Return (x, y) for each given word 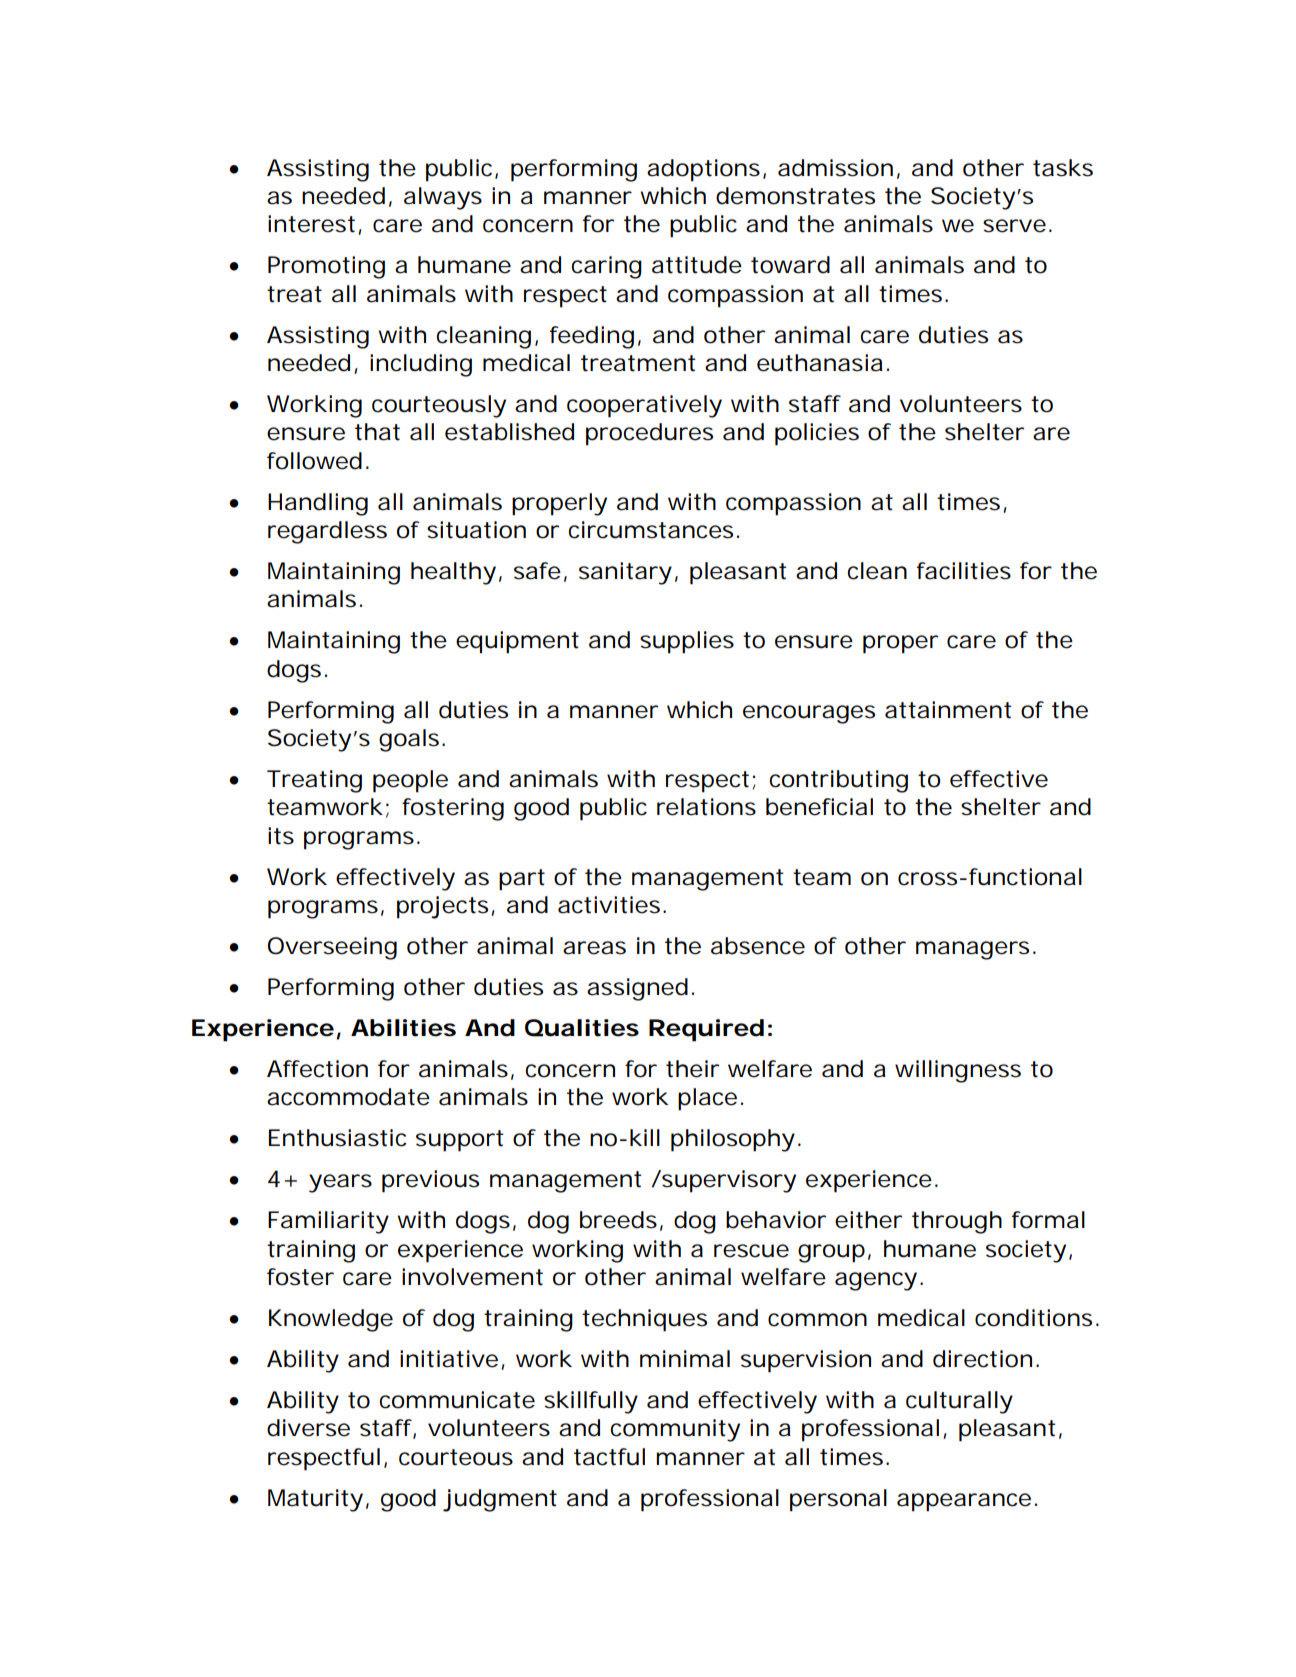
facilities (964, 571)
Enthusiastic (338, 1138)
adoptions (705, 170)
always (443, 198)
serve (1014, 226)
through (957, 1222)
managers (975, 950)
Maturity (315, 1500)
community (675, 1430)
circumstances (653, 530)
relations (706, 807)
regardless (327, 532)
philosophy (733, 1140)
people (410, 781)
